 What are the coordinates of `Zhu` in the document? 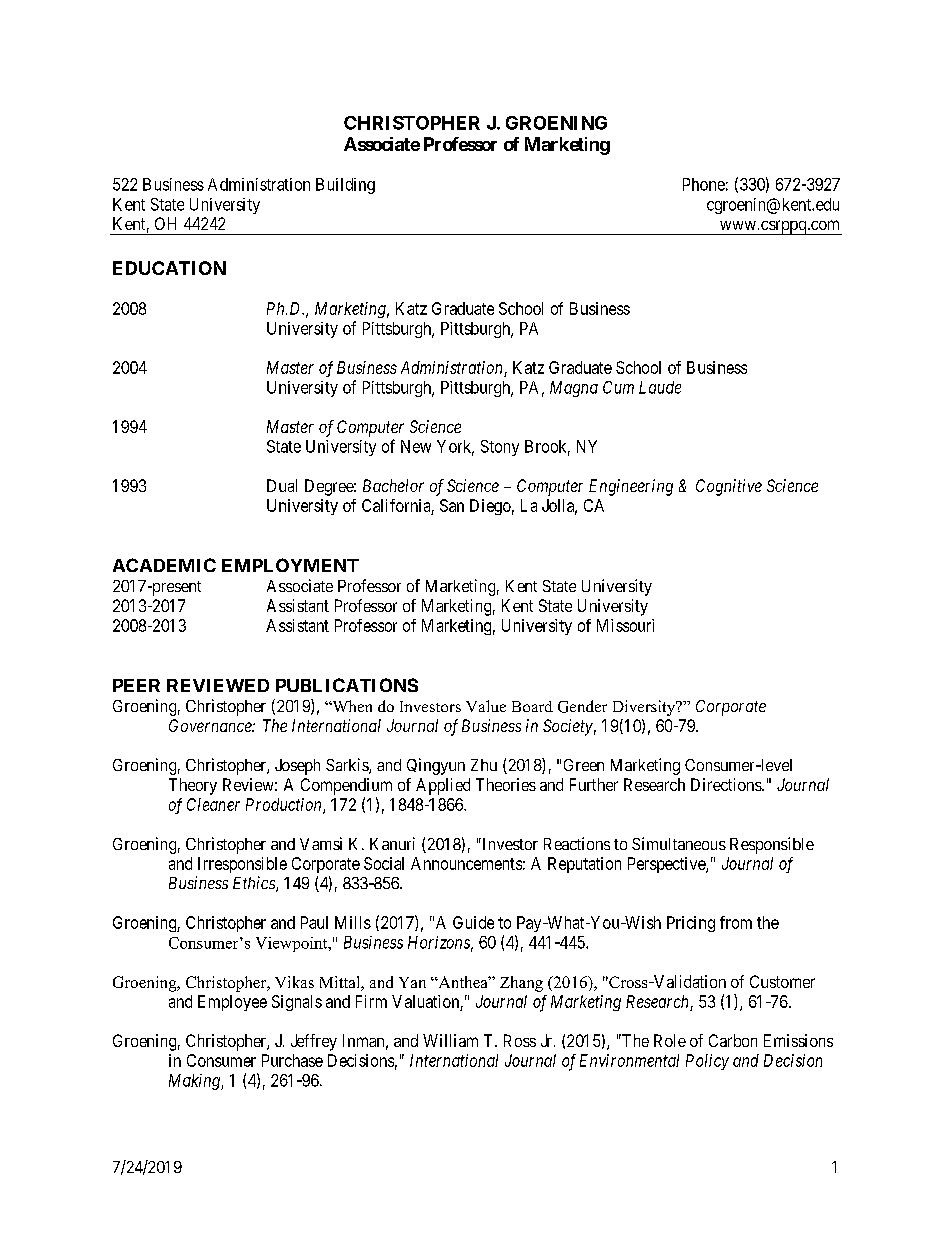 It's located at (484, 765).
